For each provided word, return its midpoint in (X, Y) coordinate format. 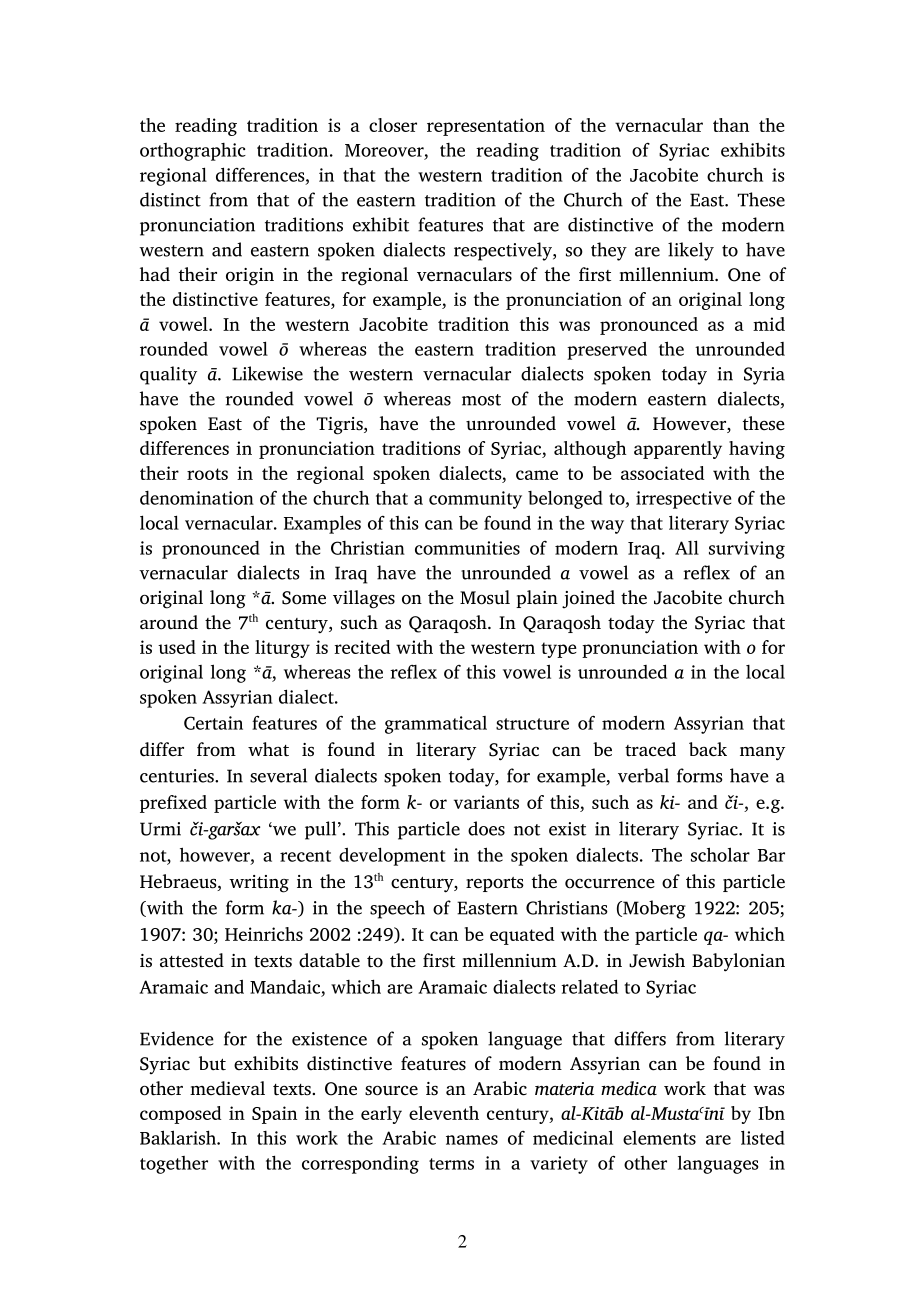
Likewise (267, 373)
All (687, 547)
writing (259, 884)
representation (486, 127)
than (731, 125)
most (481, 400)
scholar (720, 854)
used (177, 647)
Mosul (485, 597)
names (472, 1140)
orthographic (193, 152)
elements (659, 1138)
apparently (678, 450)
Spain (274, 1115)
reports (495, 884)
